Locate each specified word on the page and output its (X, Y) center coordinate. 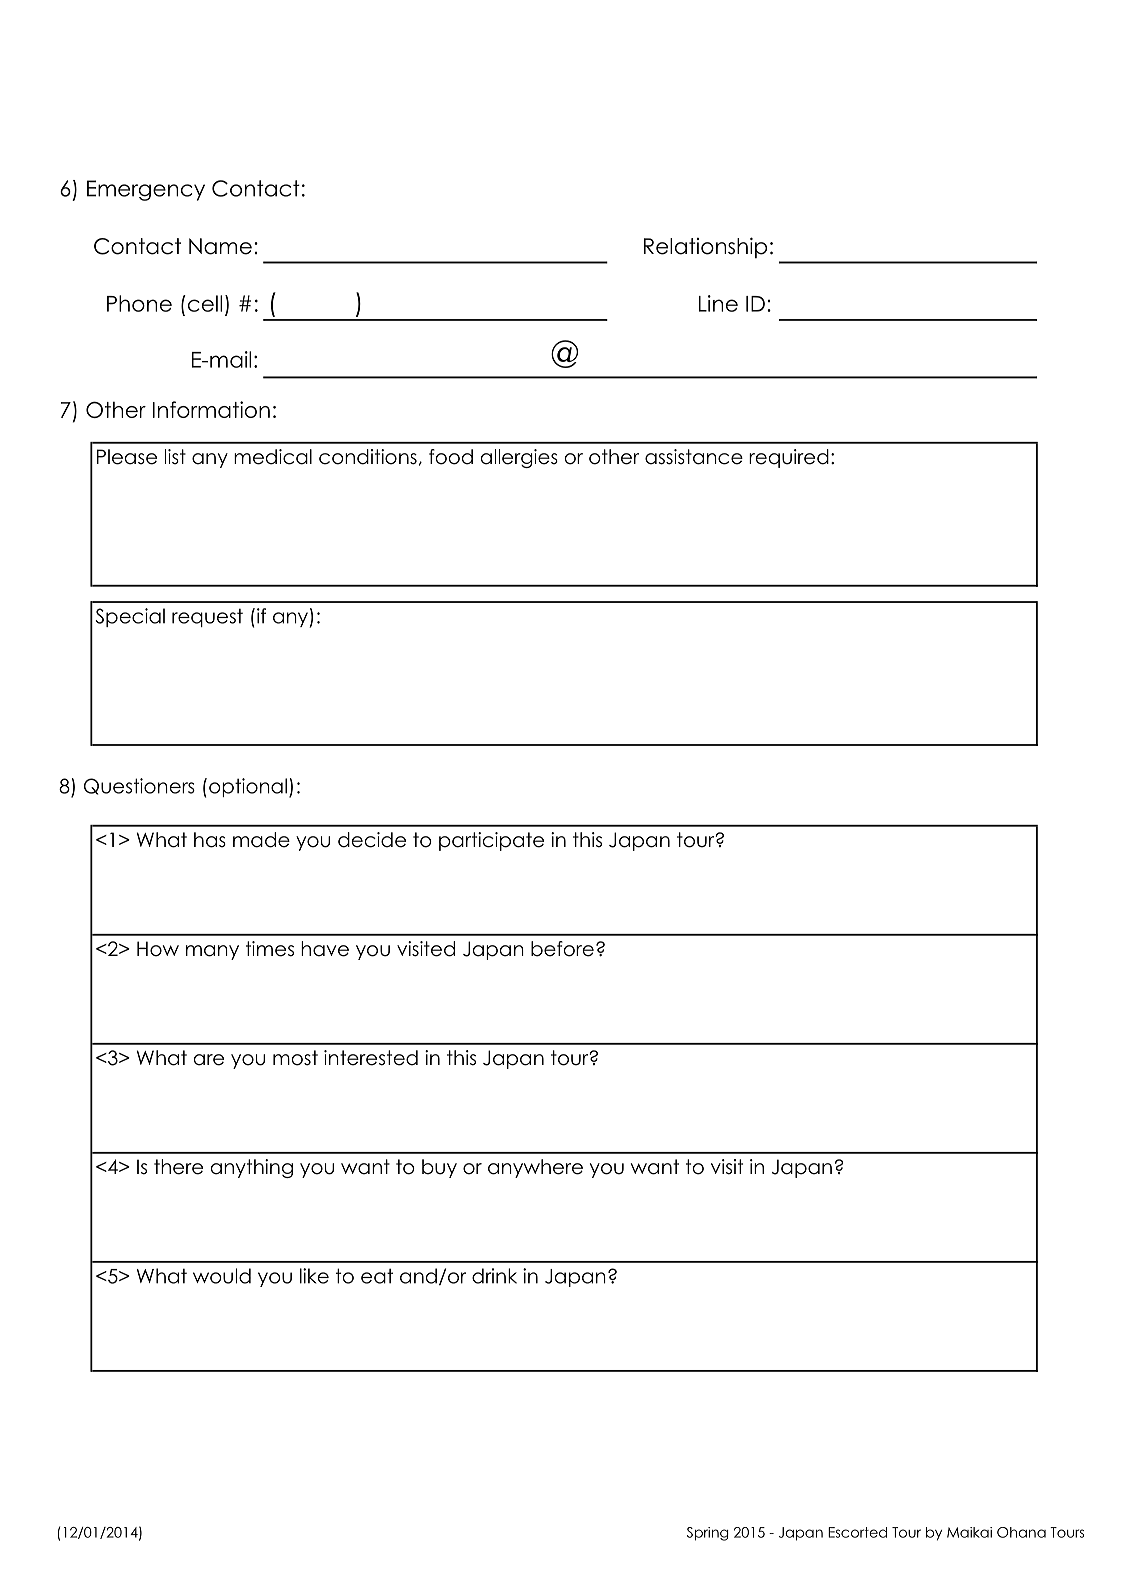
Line (718, 303)
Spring (708, 1534)
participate (491, 841)
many (212, 952)
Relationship (705, 247)
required (789, 458)
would (222, 1276)
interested (371, 1058)
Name (220, 246)
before (562, 949)
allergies (519, 458)
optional (248, 787)
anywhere (535, 1168)
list (175, 457)
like (314, 1276)
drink (494, 1276)
